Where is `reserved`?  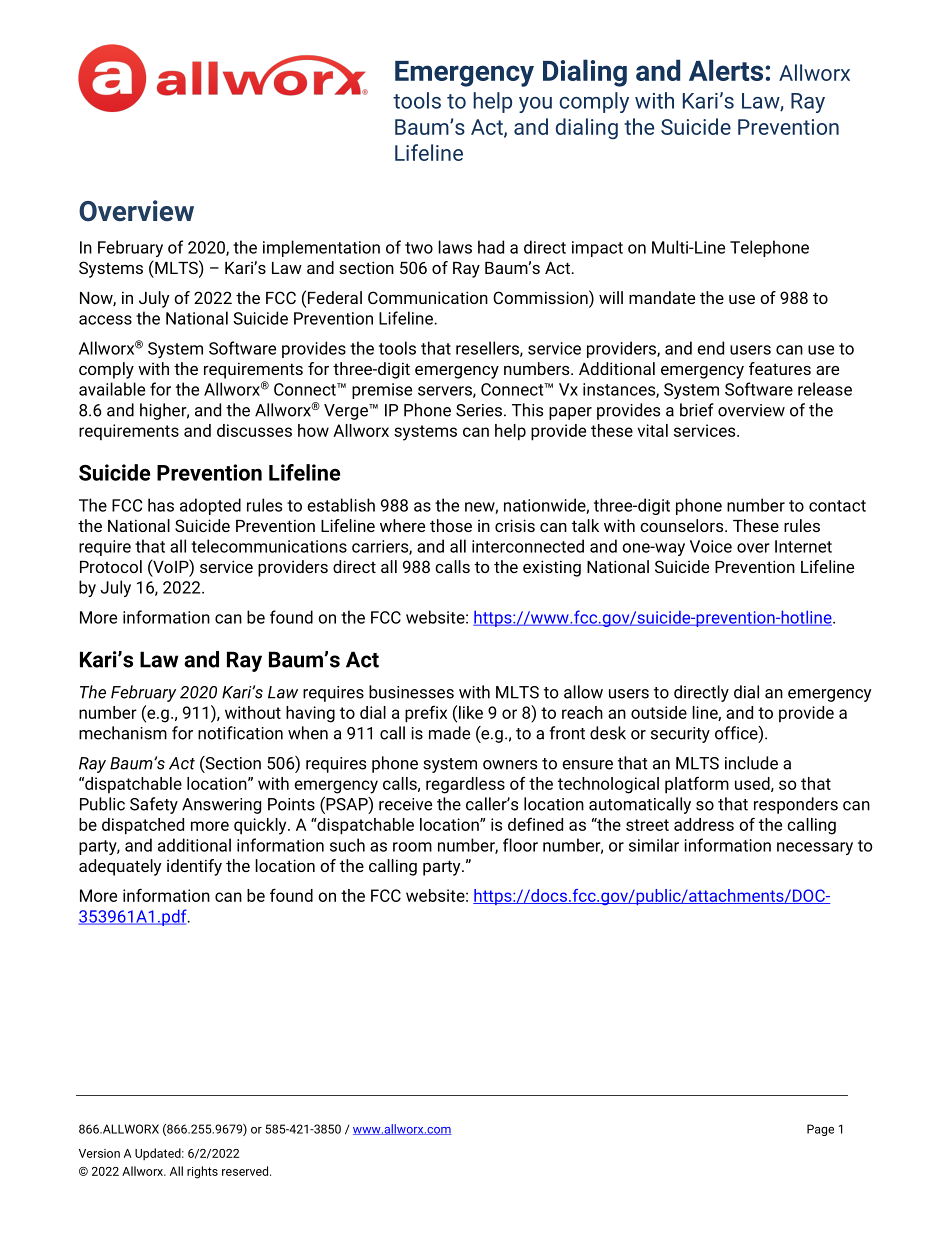 reserved is located at coordinates (246, 1171).
